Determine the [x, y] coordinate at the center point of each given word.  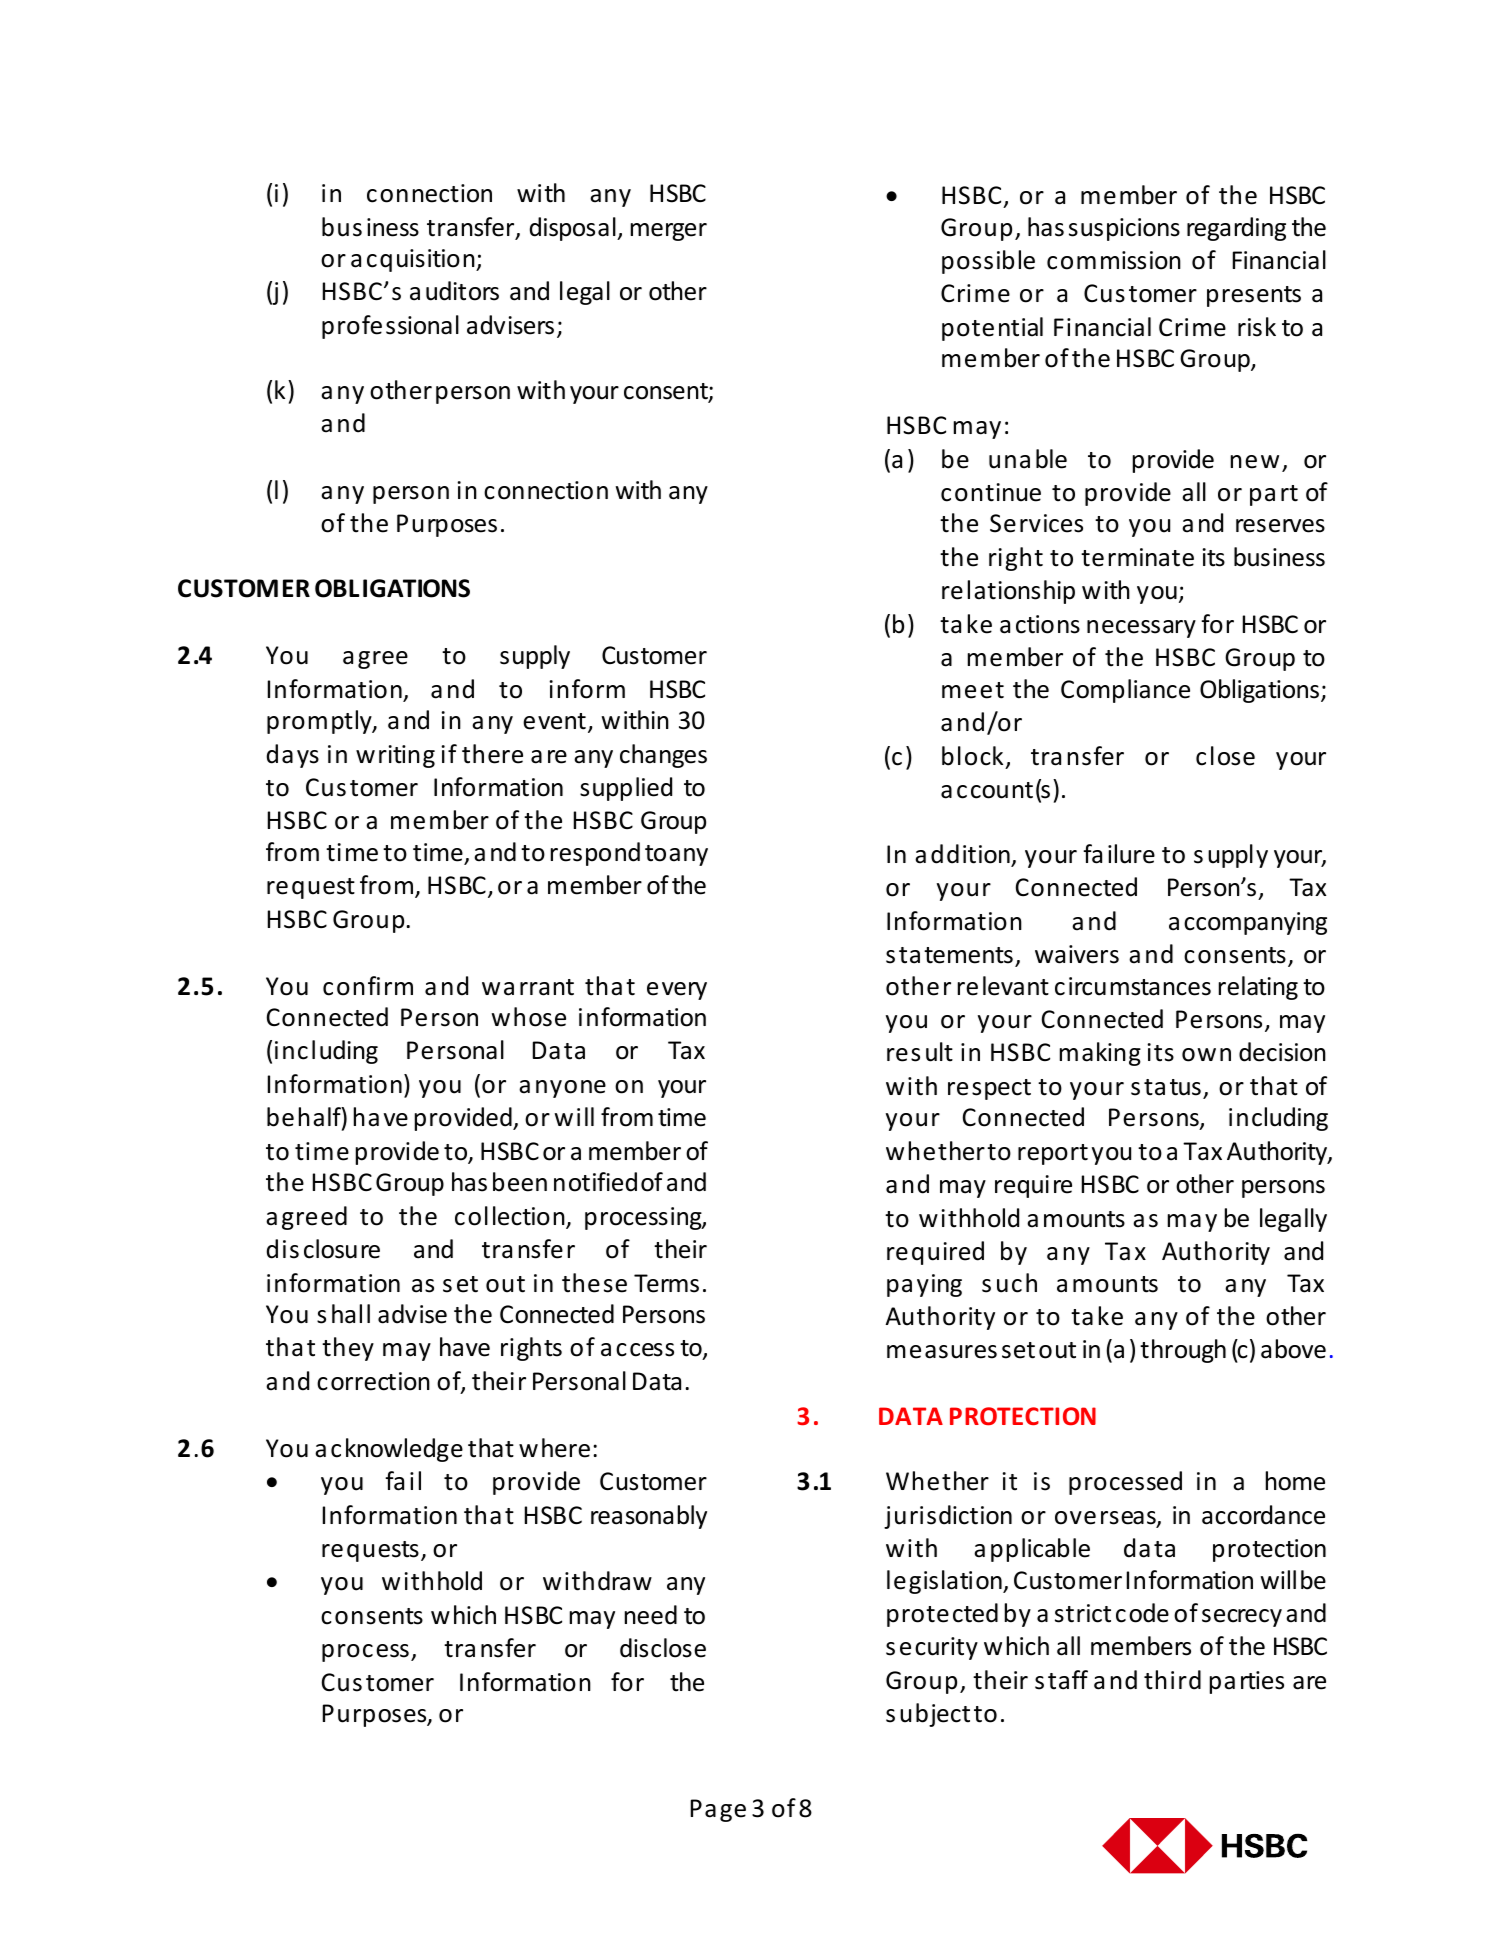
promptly [320, 722]
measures [942, 1352]
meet [973, 690]
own [1206, 1055]
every [677, 991]
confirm [368, 986]
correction [373, 1381]
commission [1114, 260]
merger [669, 232]
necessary [1141, 629]
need [651, 1615]
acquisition [414, 260]
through [1183, 1351]
